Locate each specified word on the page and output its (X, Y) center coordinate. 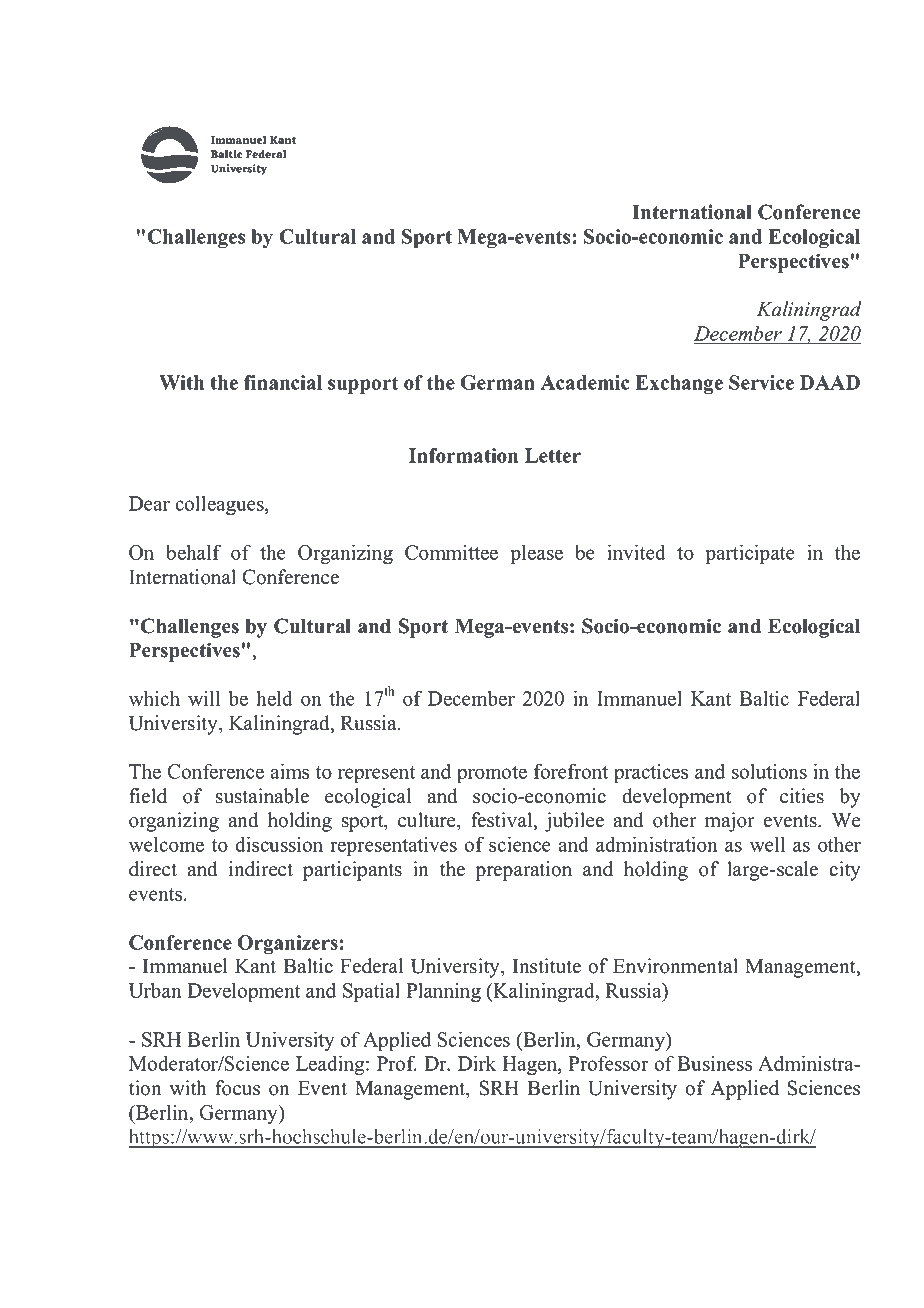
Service (761, 382)
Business (714, 1063)
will (204, 698)
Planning (443, 992)
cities (802, 796)
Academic (585, 382)
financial (283, 382)
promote (492, 774)
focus (237, 1088)
